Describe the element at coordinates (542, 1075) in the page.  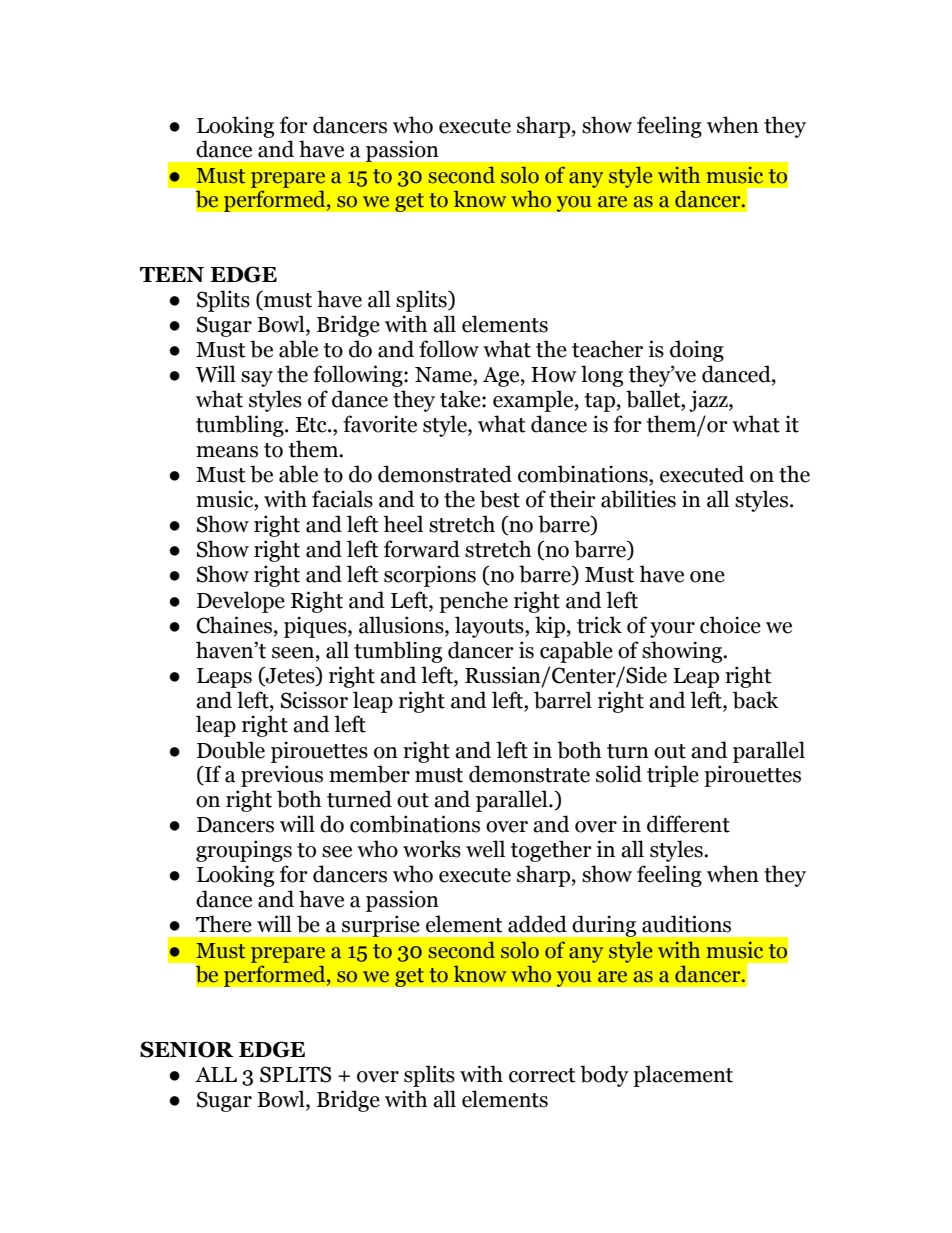
I see `correct` at that location.
